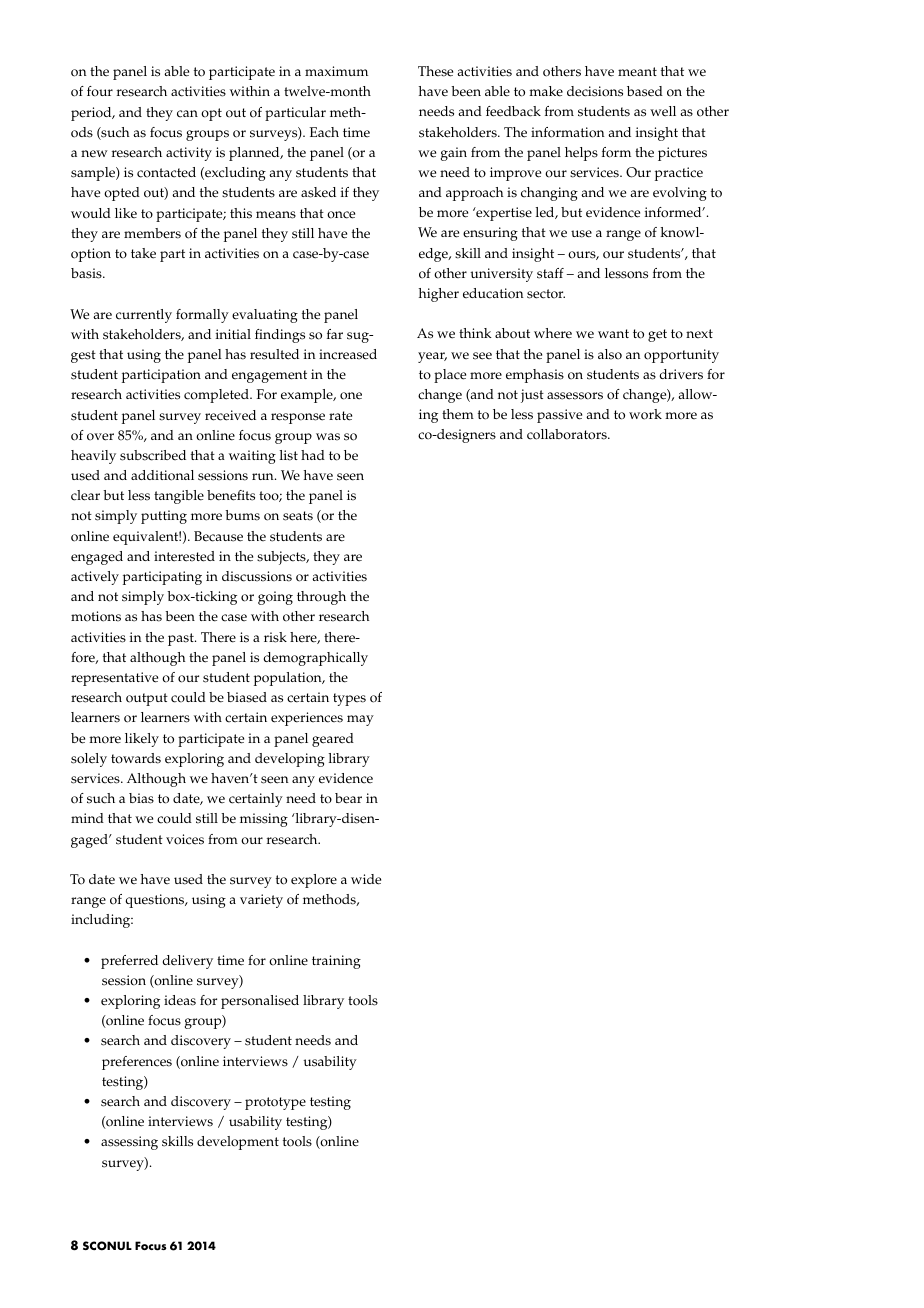  I want to click on based, so click(645, 91).
